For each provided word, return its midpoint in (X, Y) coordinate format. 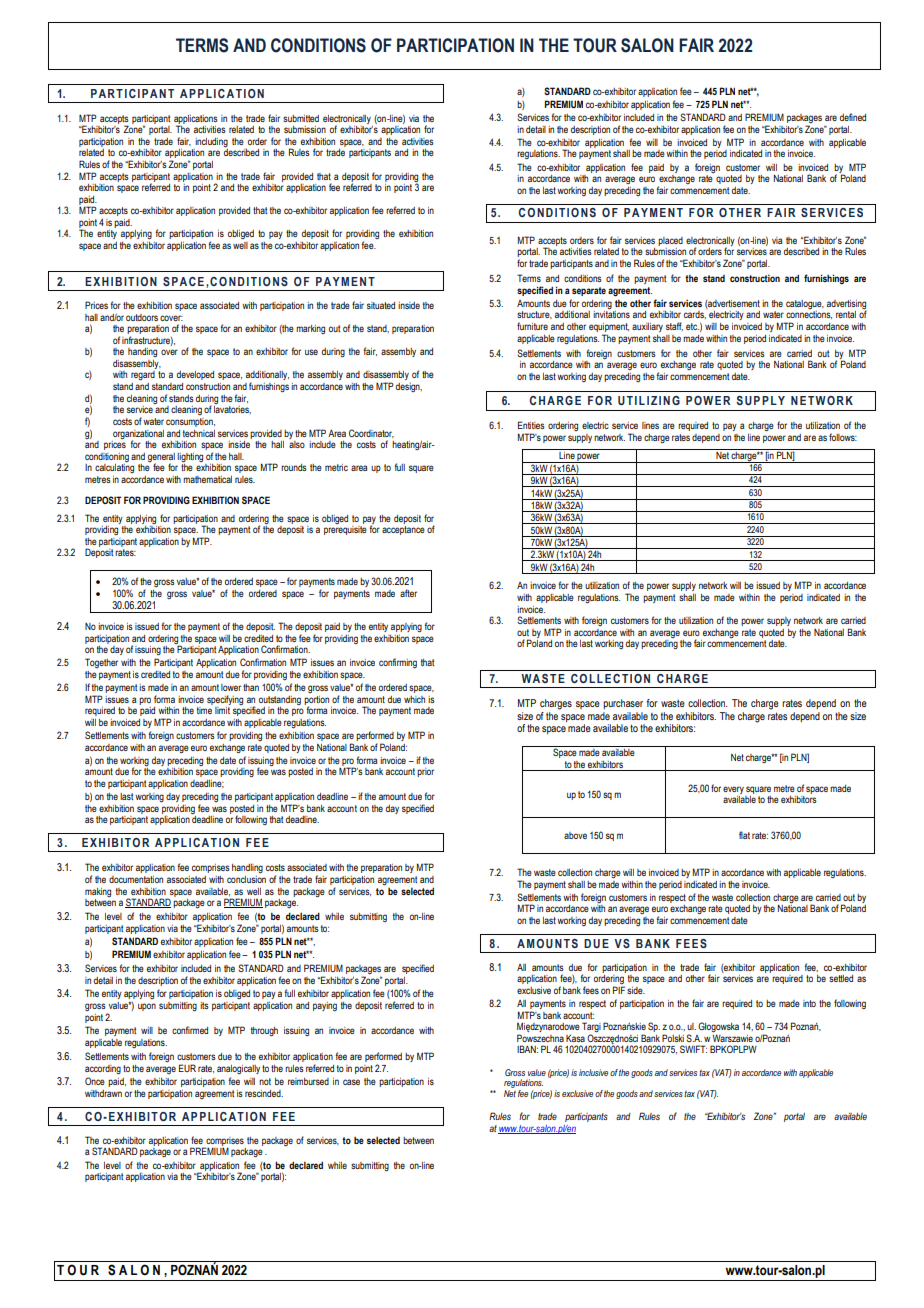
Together (101, 663)
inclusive (593, 1072)
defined (853, 117)
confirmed (190, 1030)
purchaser (623, 704)
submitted (301, 118)
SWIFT (693, 1049)
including (211, 142)
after (408, 593)
